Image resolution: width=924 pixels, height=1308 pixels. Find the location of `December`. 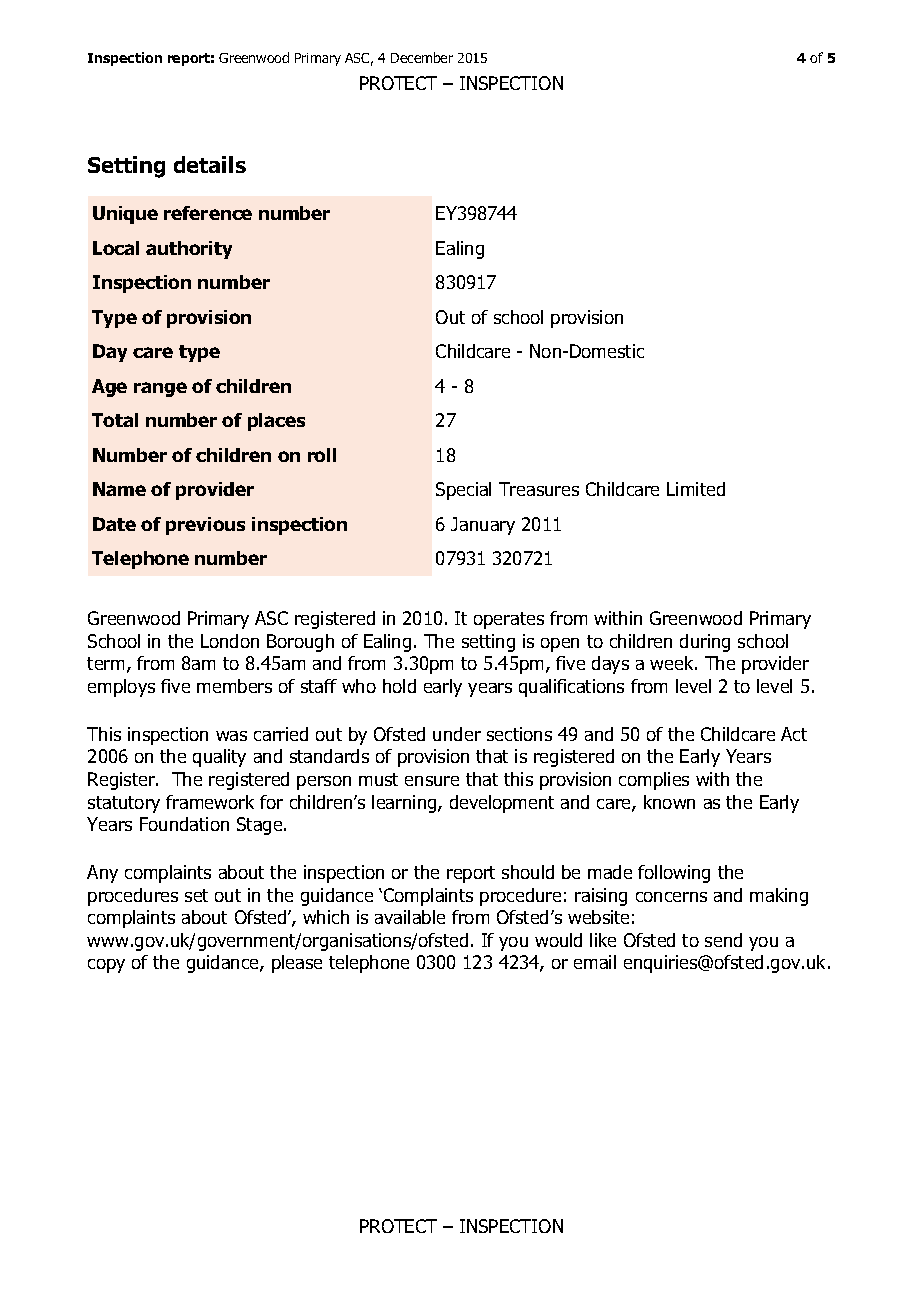

December is located at coordinates (422, 57).
